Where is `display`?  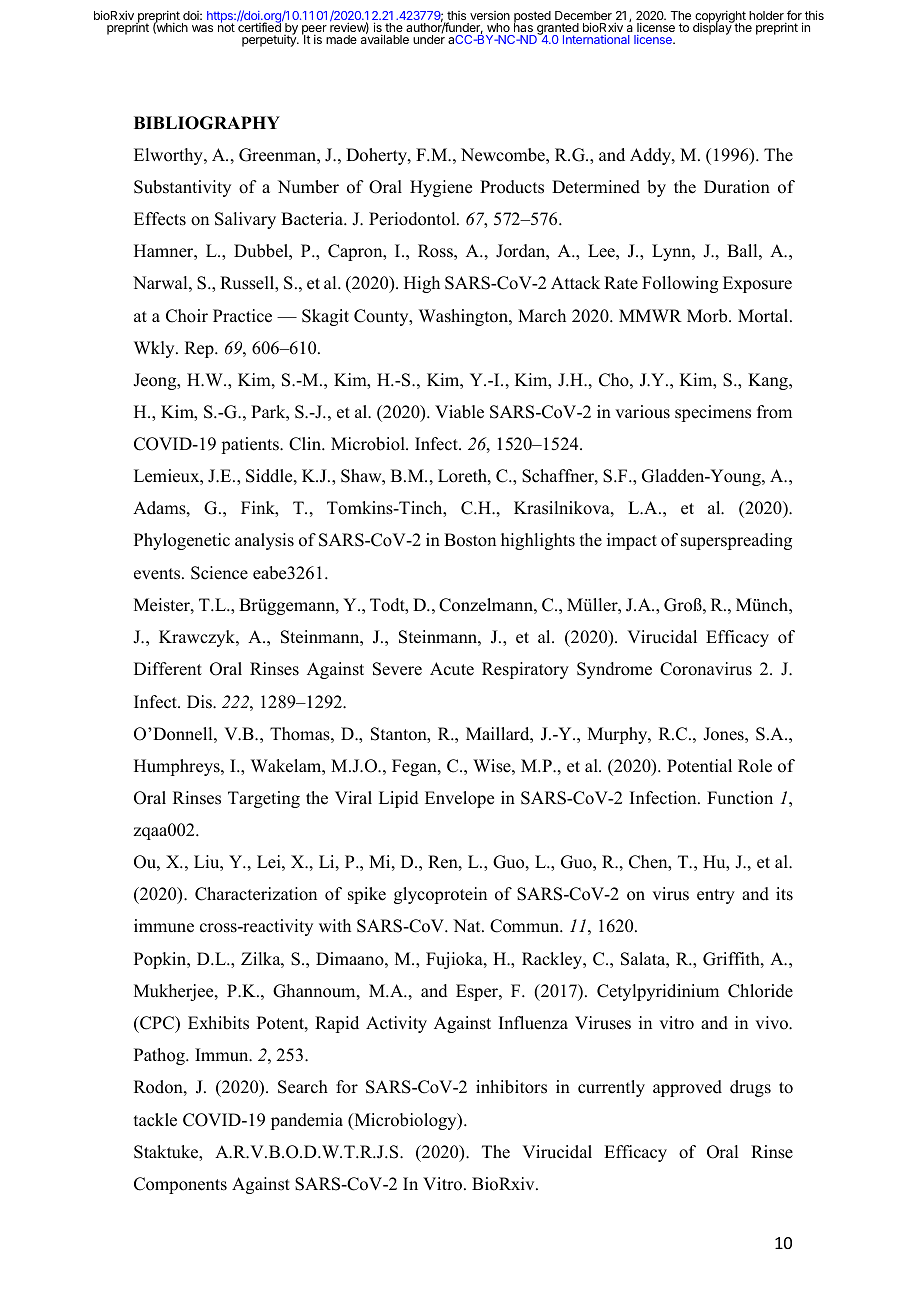 display is located at coordinates (713, 28).
